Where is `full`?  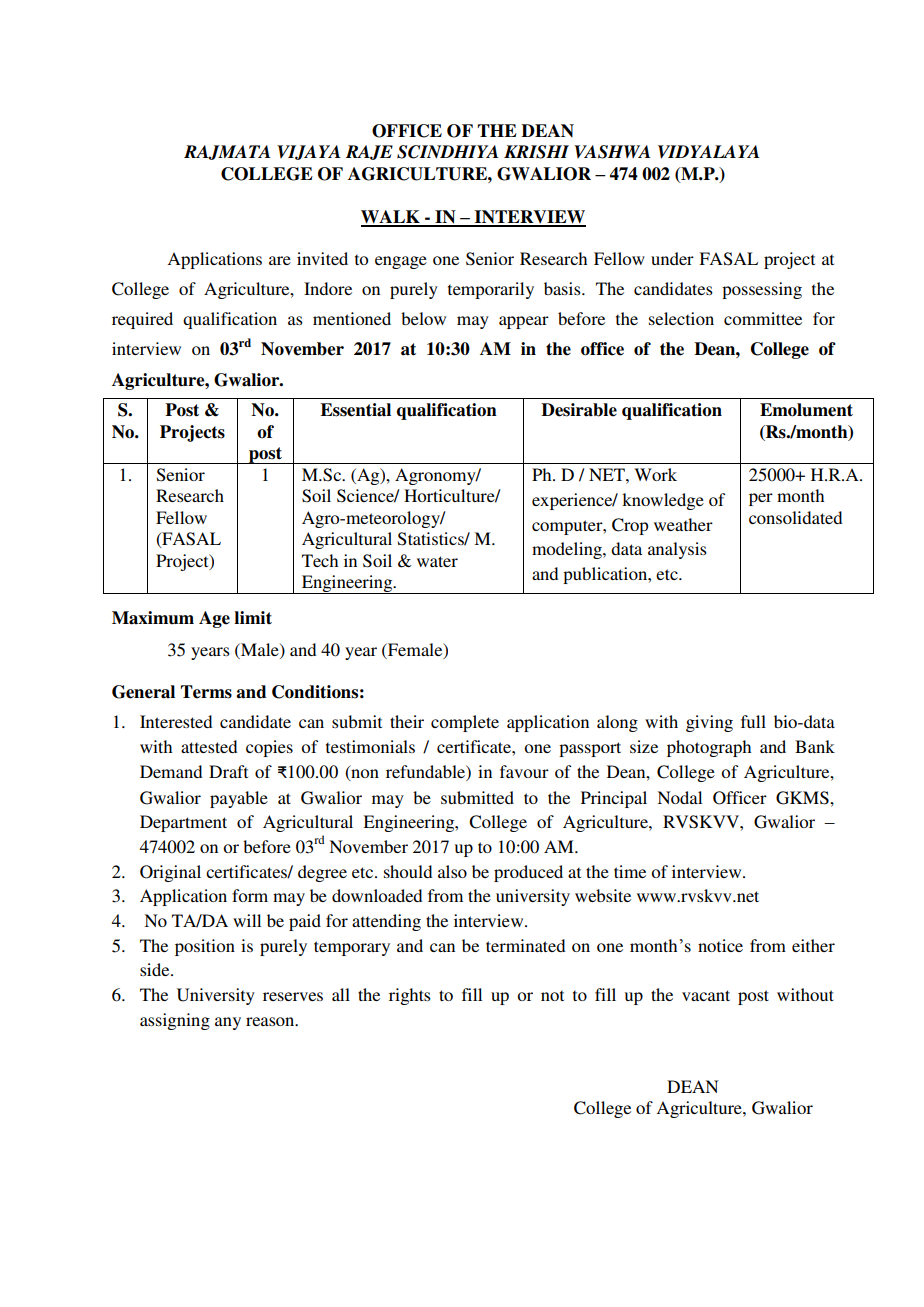 full is located at coordinates (753, 721).
